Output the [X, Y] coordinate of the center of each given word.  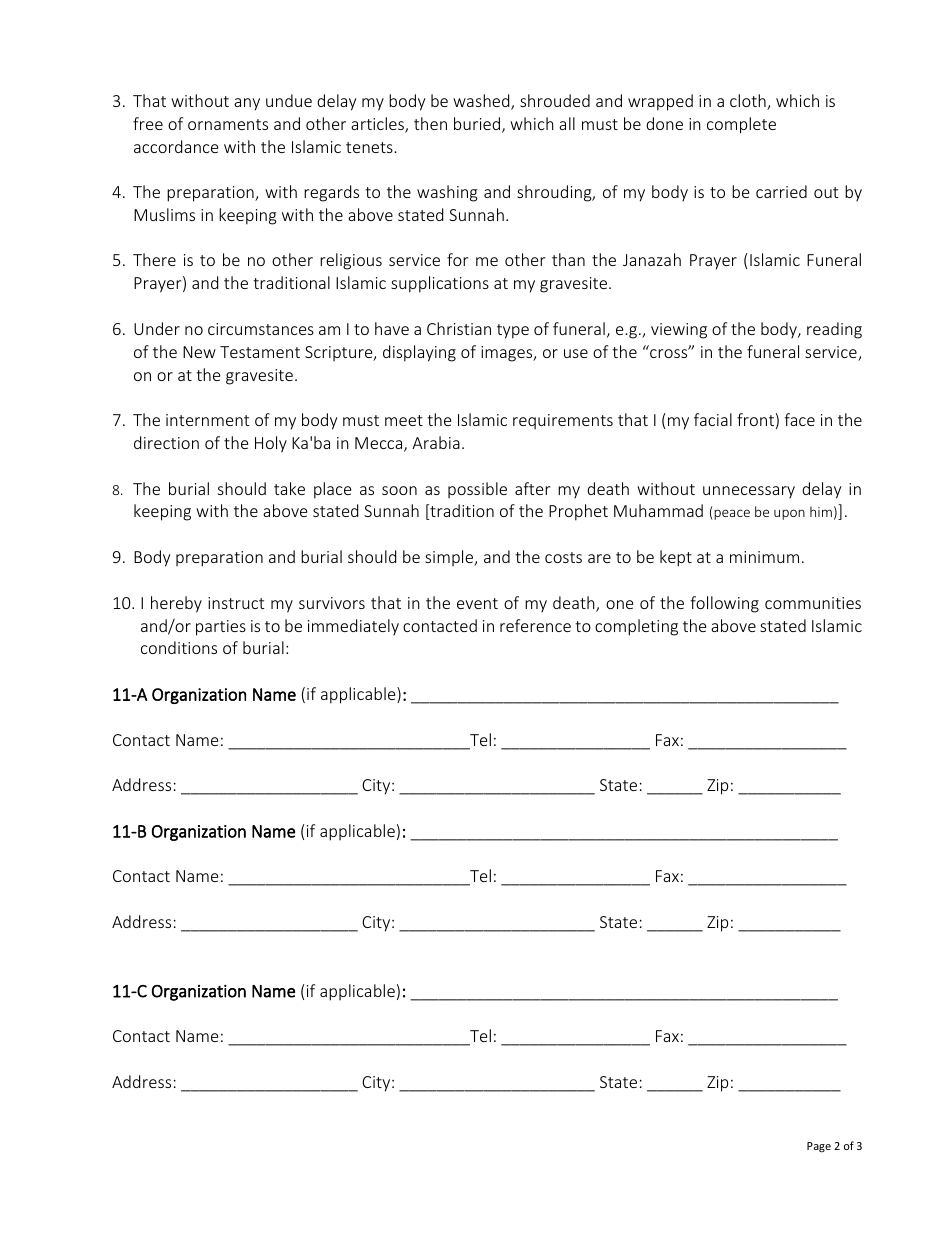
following [724, 604]
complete [741, 125]
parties [221, 628]
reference [535, 625]
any [247, 104]
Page [819, 1147]
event [477, 603]
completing [636, 627]
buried [477, 123]
